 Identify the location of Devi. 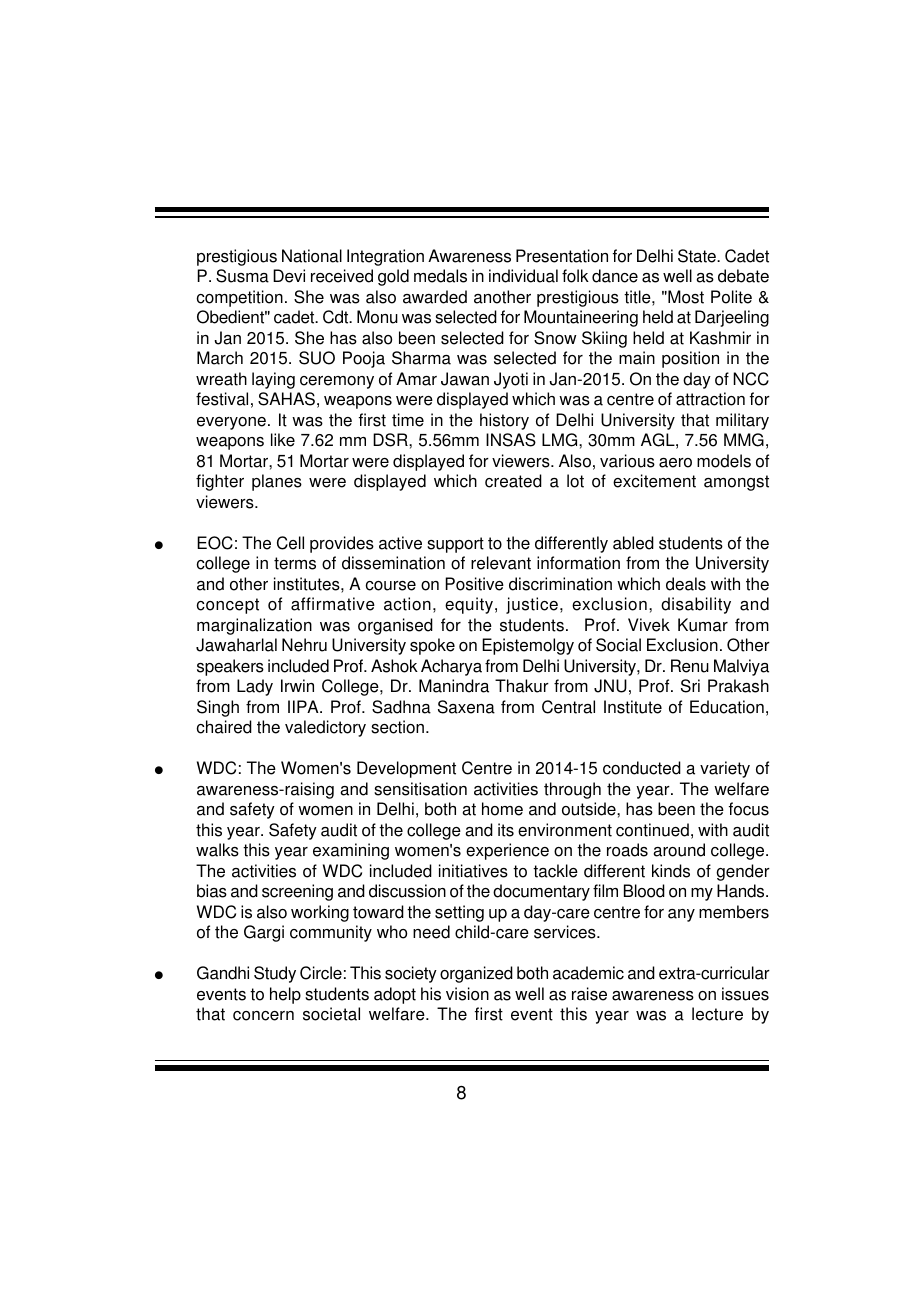
(289, 276).
